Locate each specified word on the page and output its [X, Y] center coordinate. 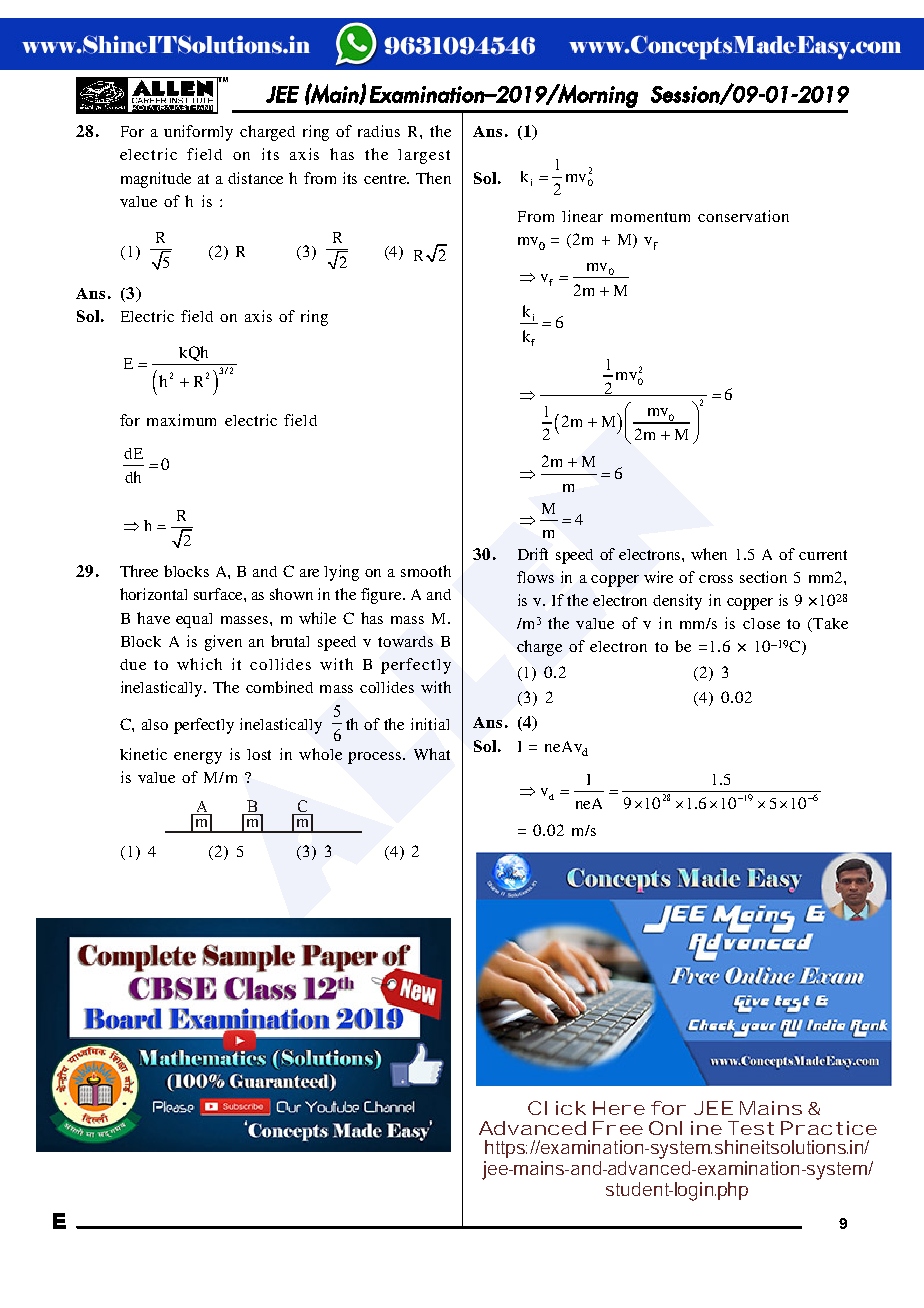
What [432, 754]
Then [433, 178]
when [709, 554]
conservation [743, 216]
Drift [533, 554]
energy [198, 758]
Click [557, 1108]
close [761, 623]
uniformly [198, 133]
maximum [181, 420]
